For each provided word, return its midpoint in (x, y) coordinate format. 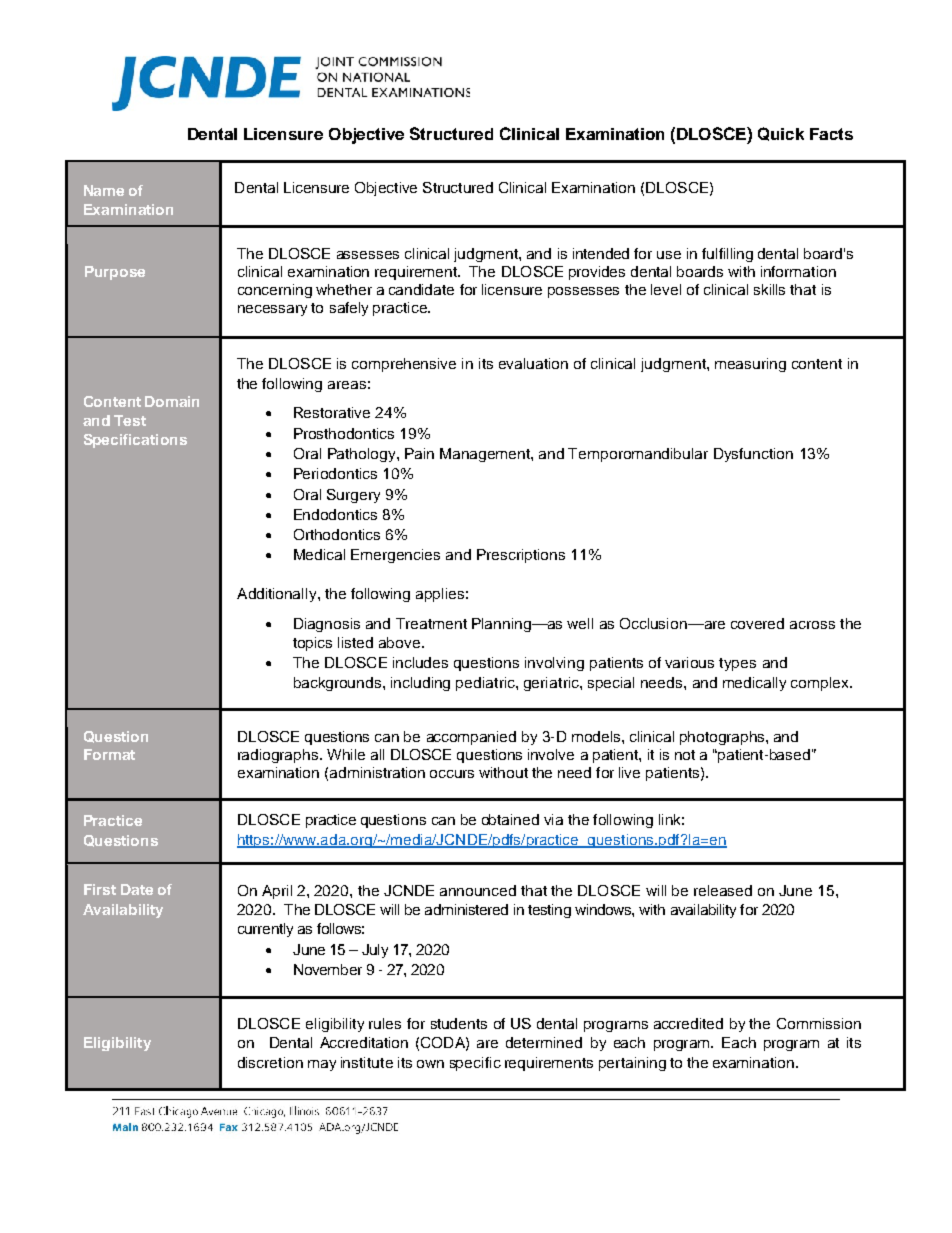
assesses (368, 255)
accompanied (471, 738)
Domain (172, 401)
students (459, 1023)
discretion (270, 1062)
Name (104, 190)
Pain (419, 453)
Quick (781, 134)
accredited (688, 1023)
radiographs (279, 756)
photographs (723, 738)
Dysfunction (753, 455)
